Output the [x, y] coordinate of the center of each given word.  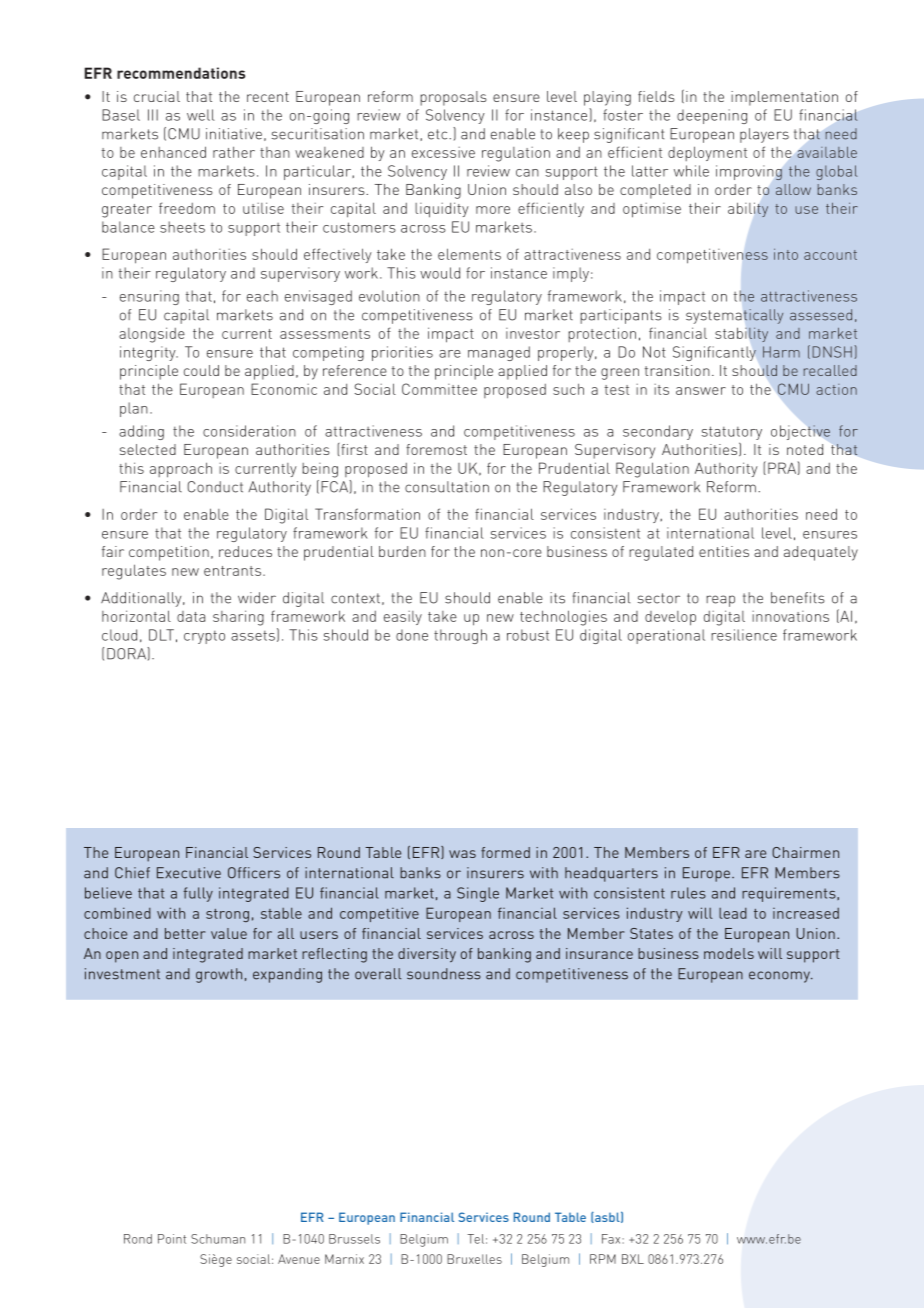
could [201, 370]
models [729, 953]
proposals [453, 98]
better [185, 933]
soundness [444, 974]
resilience [744, 635]
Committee [439, 389]
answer [701, 391]
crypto [204, 637]
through [460, 636]
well [201, 115]
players [764, 135]
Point [172, 1239]
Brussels [354, 1239]
